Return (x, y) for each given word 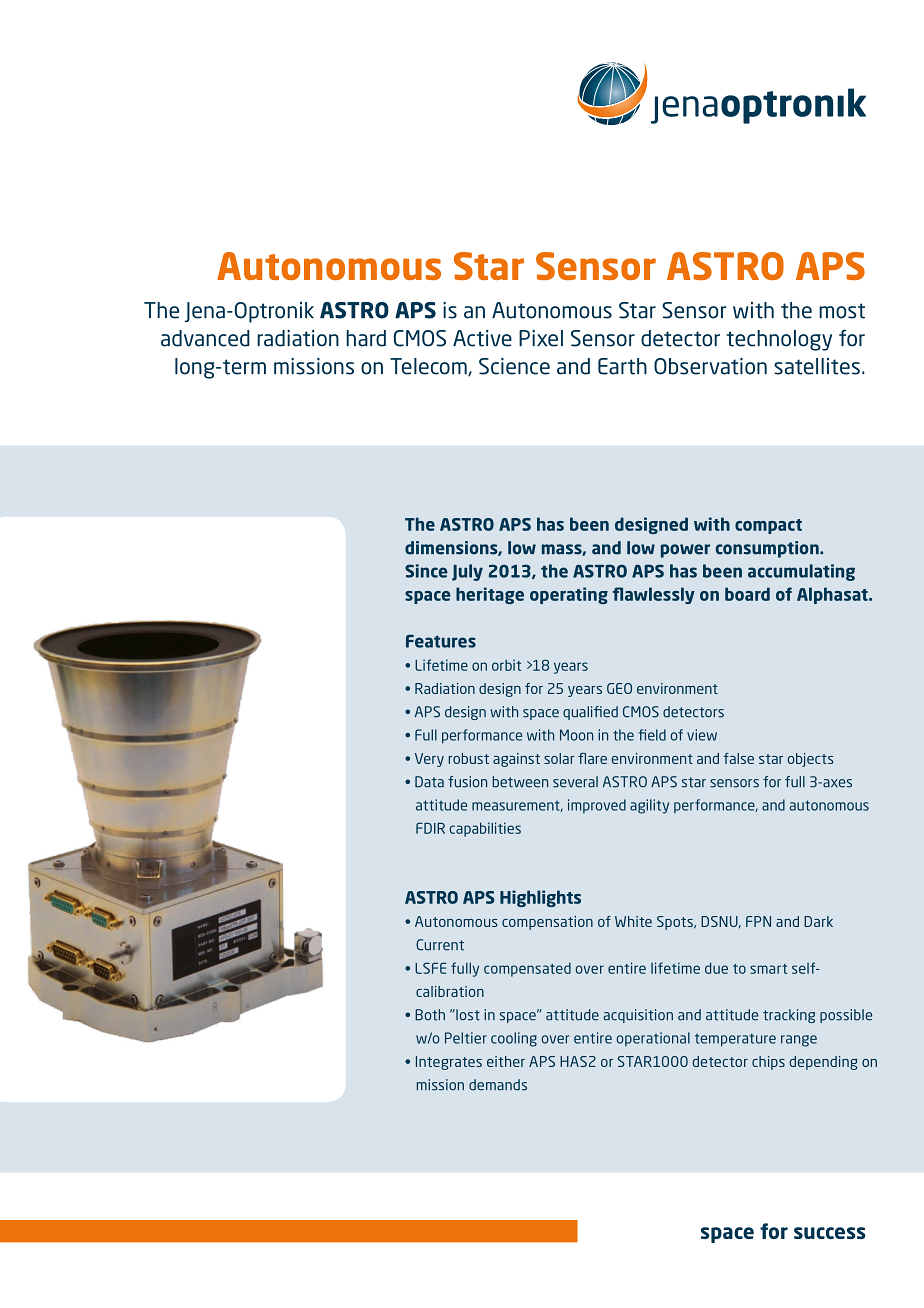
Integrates (449, 1063)
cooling (514, 1039)
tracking (789, 1016)
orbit (506, 665)
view (702, 735)
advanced (205, 338)
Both (430, 1015)
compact (768, 526)
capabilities (485, 829)
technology (779, 340)
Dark (818, 921)
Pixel (541, 338)
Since (426, 571)
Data (429, 782)
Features (441, 641)
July (467, 572)
